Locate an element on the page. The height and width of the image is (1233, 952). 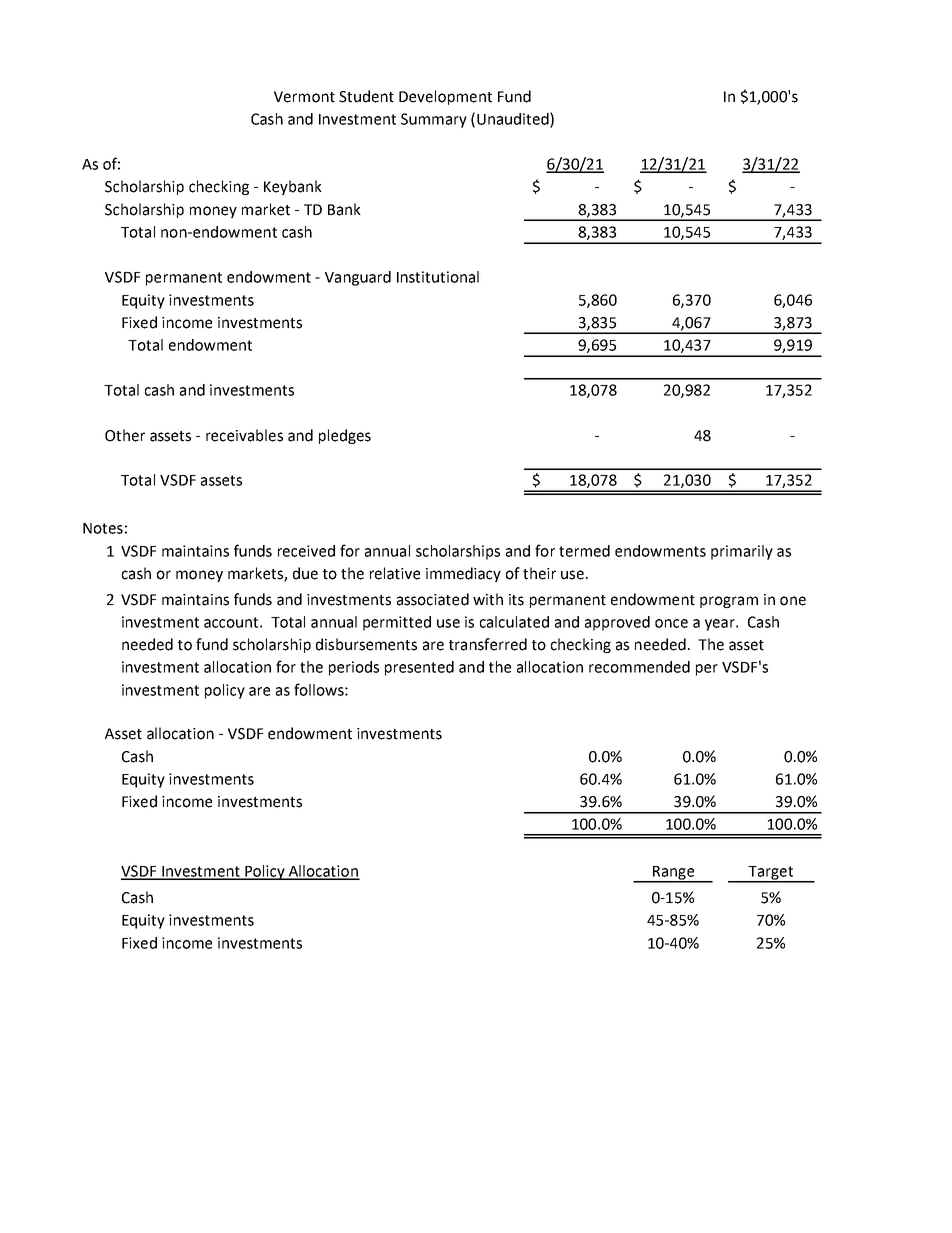
Summary is located at coordinates (434, 120).
